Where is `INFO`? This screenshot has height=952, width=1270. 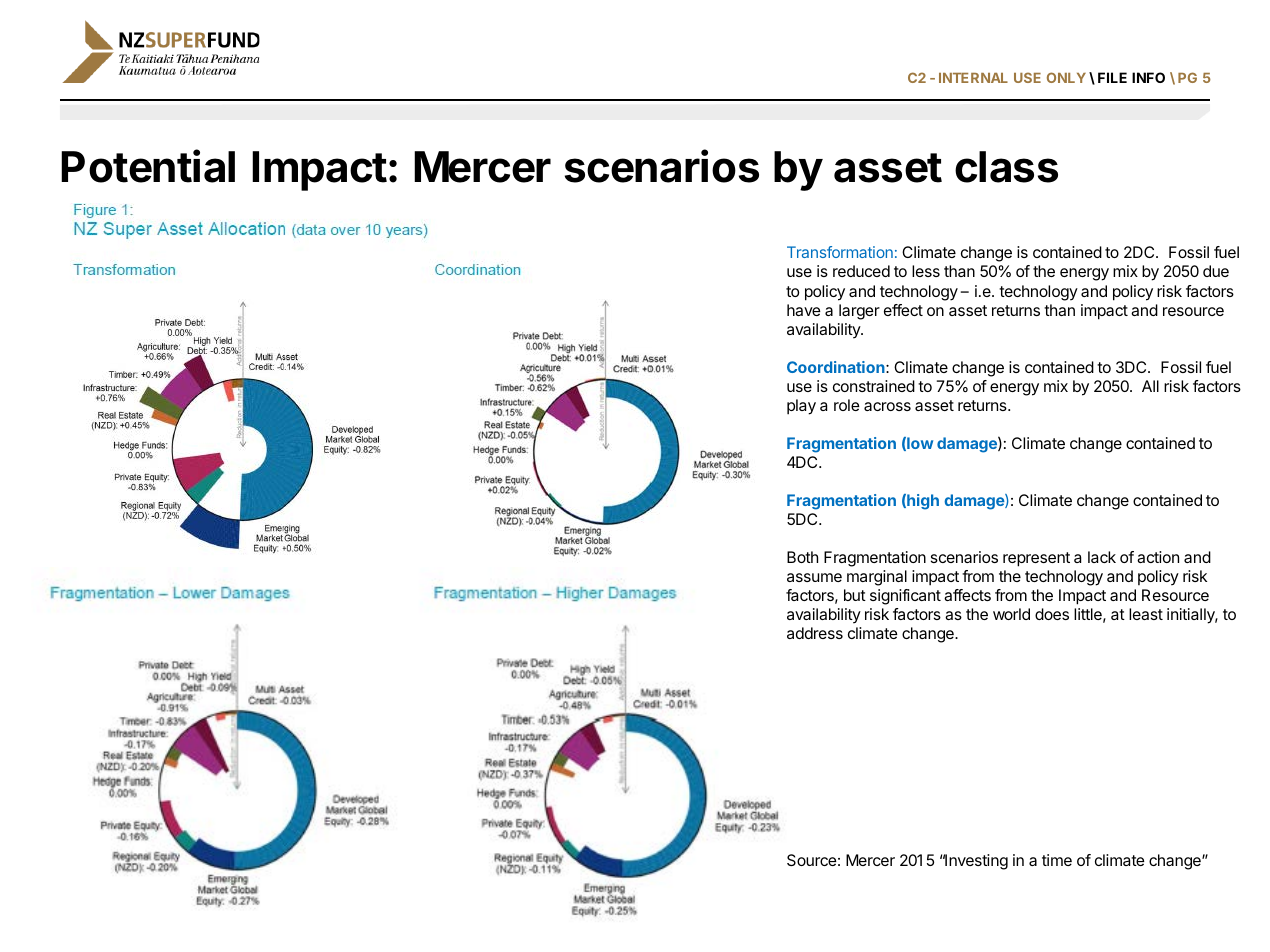 INFO is located at coordinates (1148, 77).
